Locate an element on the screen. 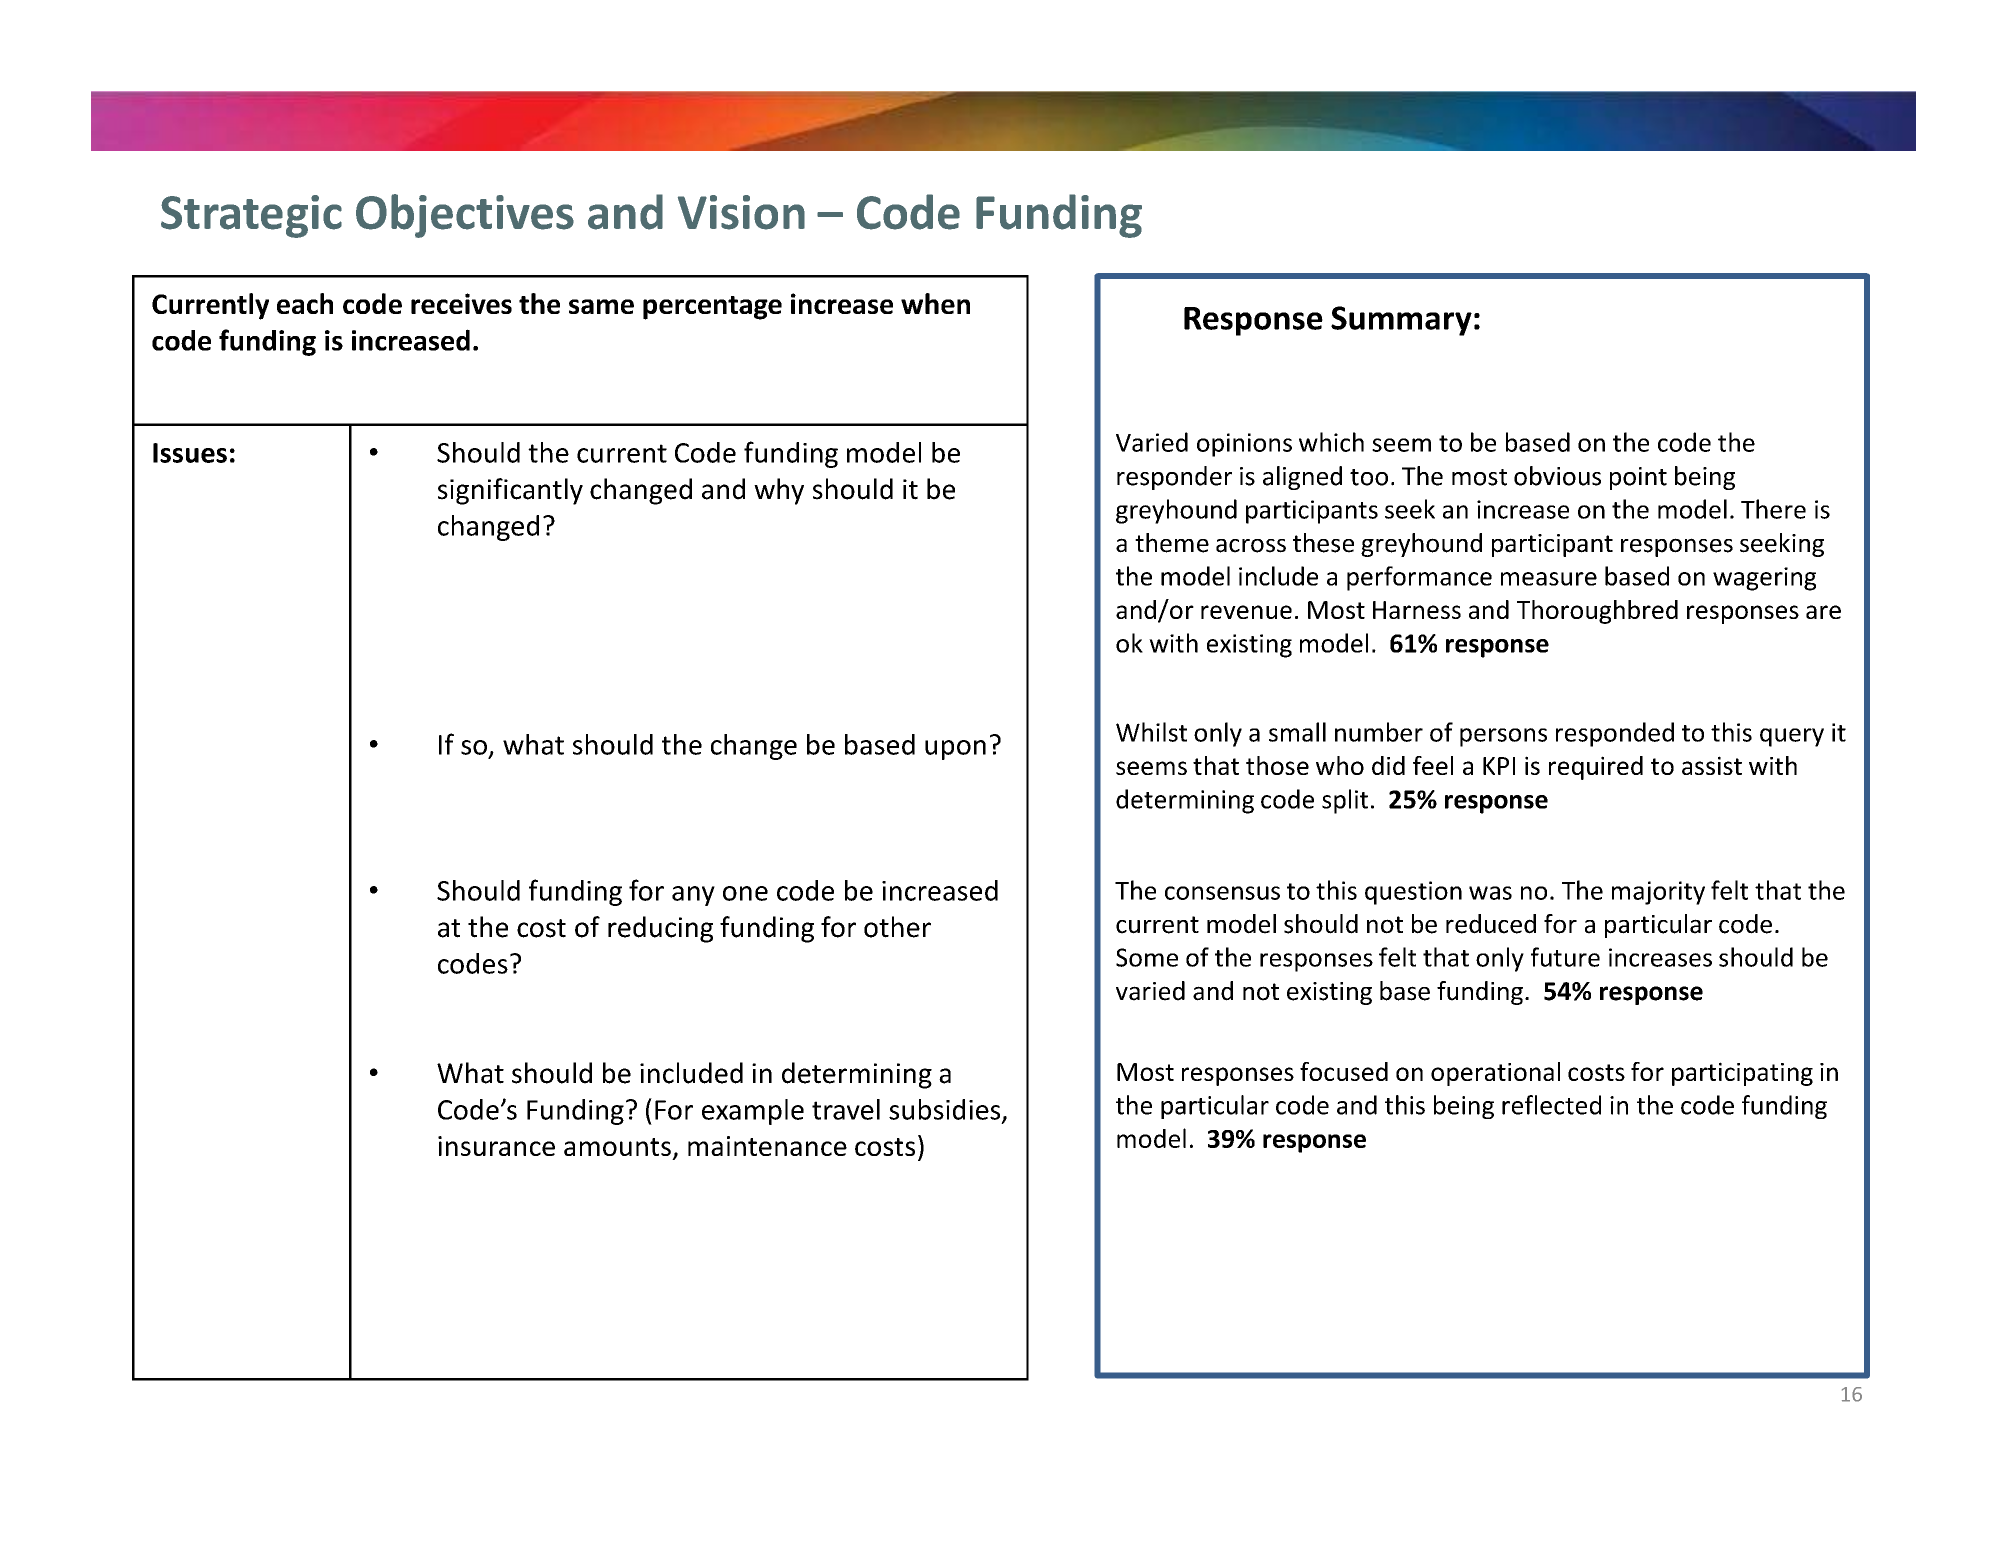 The image size is (2007, 1551). subsidies is located at coordinates (946, 1110).
